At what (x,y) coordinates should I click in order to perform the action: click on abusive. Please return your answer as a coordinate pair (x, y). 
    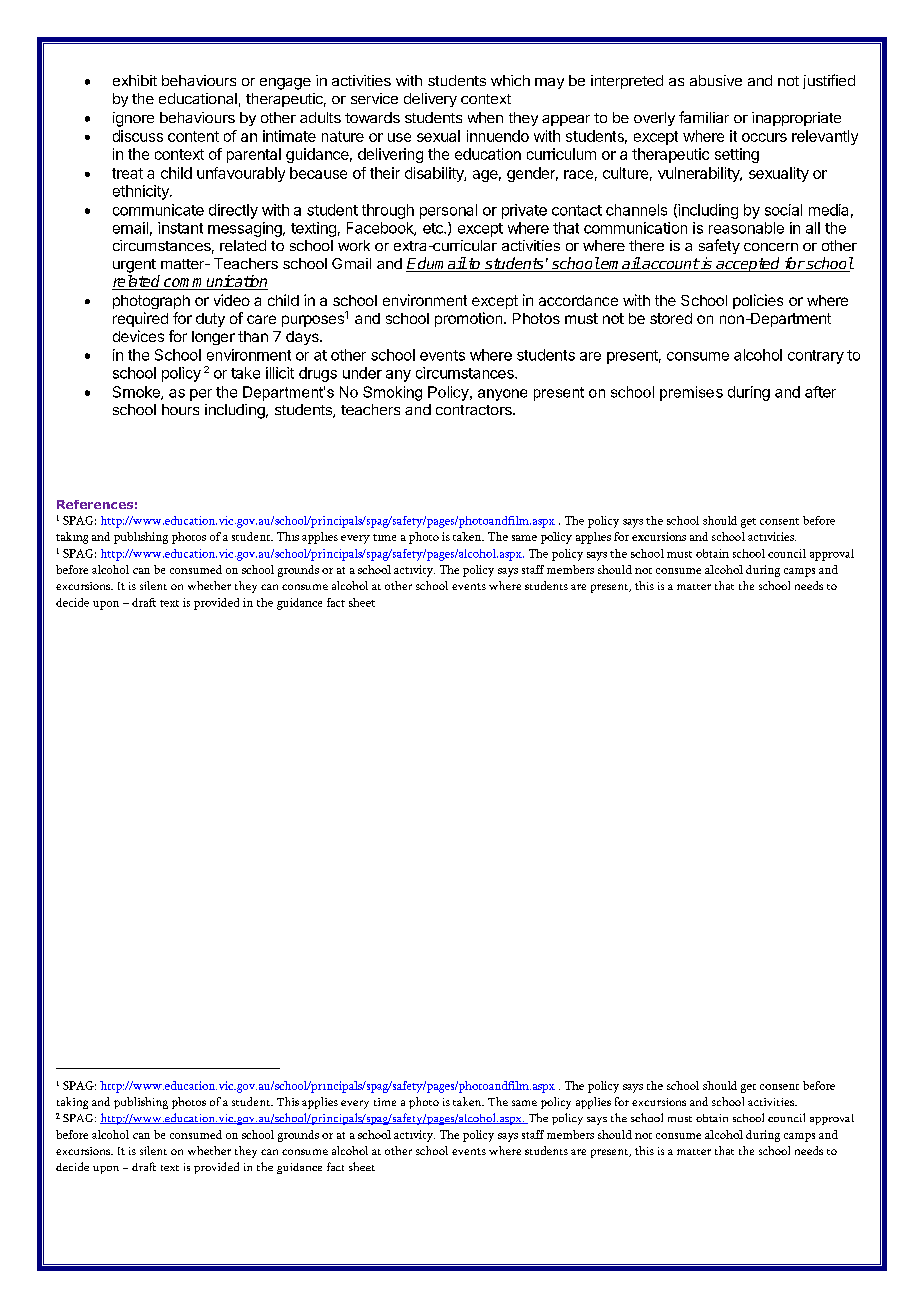
    Looking at the image, I should click on (716, 80).
